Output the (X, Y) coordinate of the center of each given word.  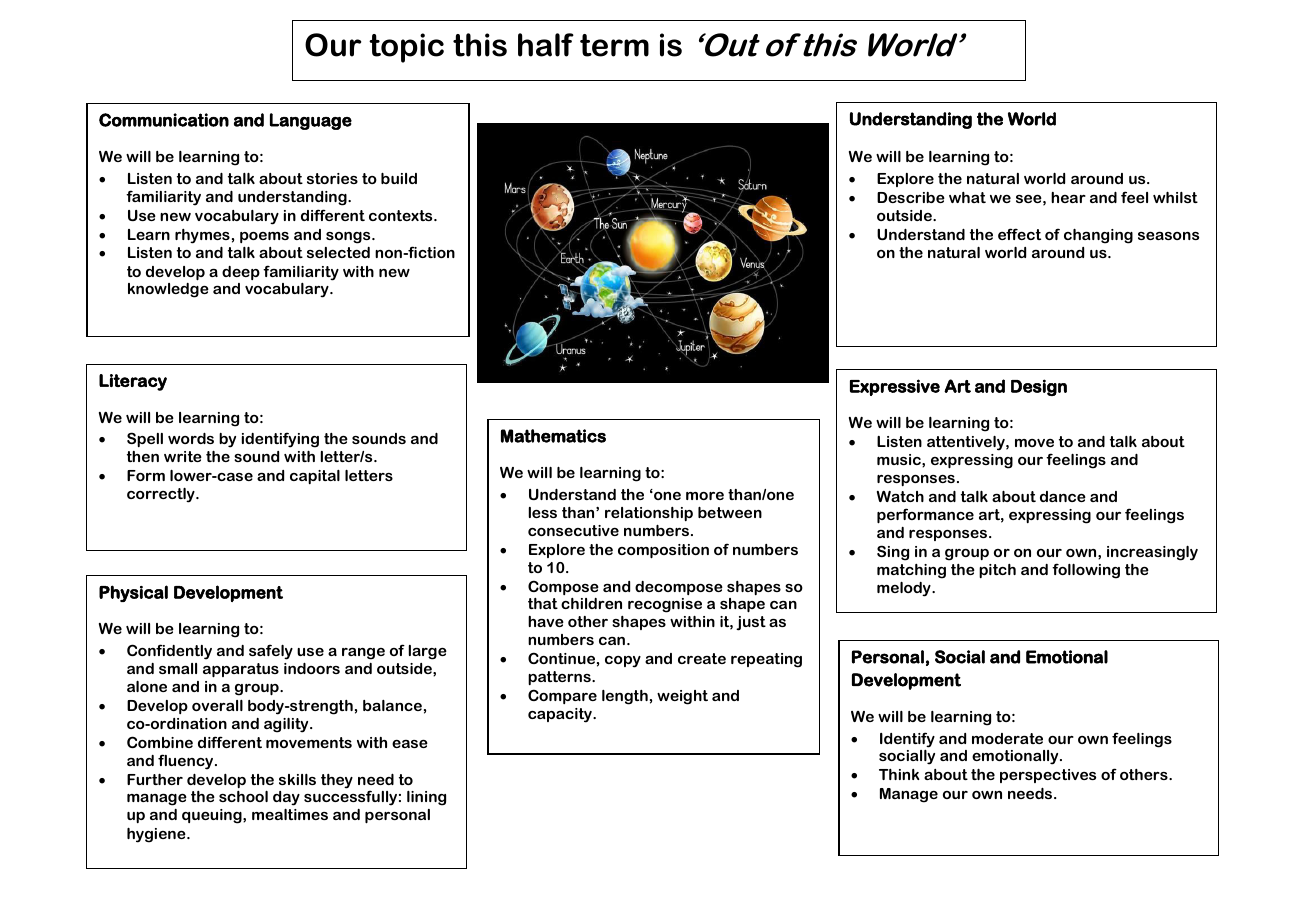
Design (1039, 387)
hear (1068, 197)
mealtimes (290, 814)
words (191, 438)
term (614, 45)
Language (311, 121)
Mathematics (553, 436)
